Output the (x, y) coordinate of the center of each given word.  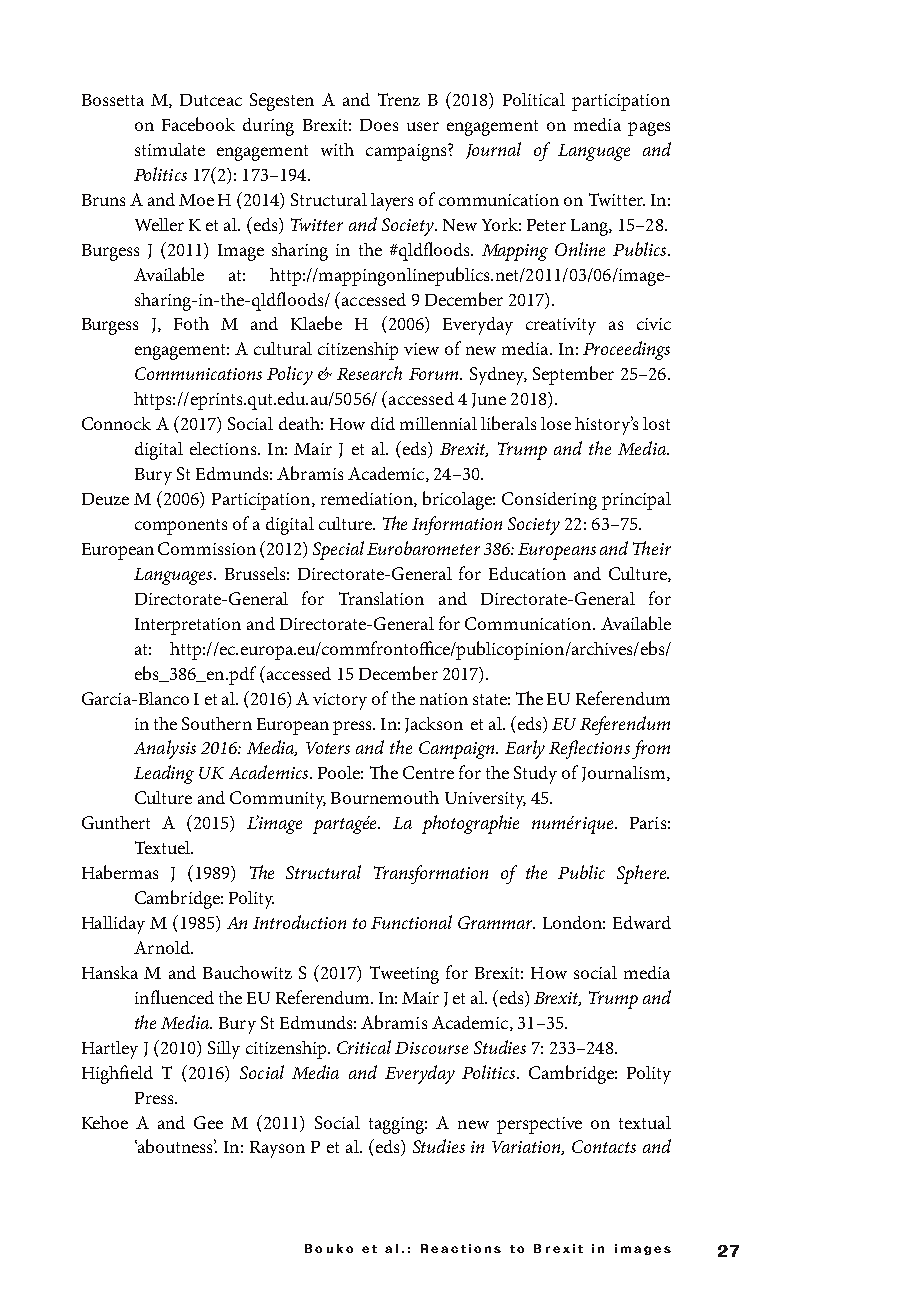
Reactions (461, 1248)
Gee (208, 1122)
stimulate (170, 149)
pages (649, 129)
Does (379, 125)
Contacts (604, 1146)
